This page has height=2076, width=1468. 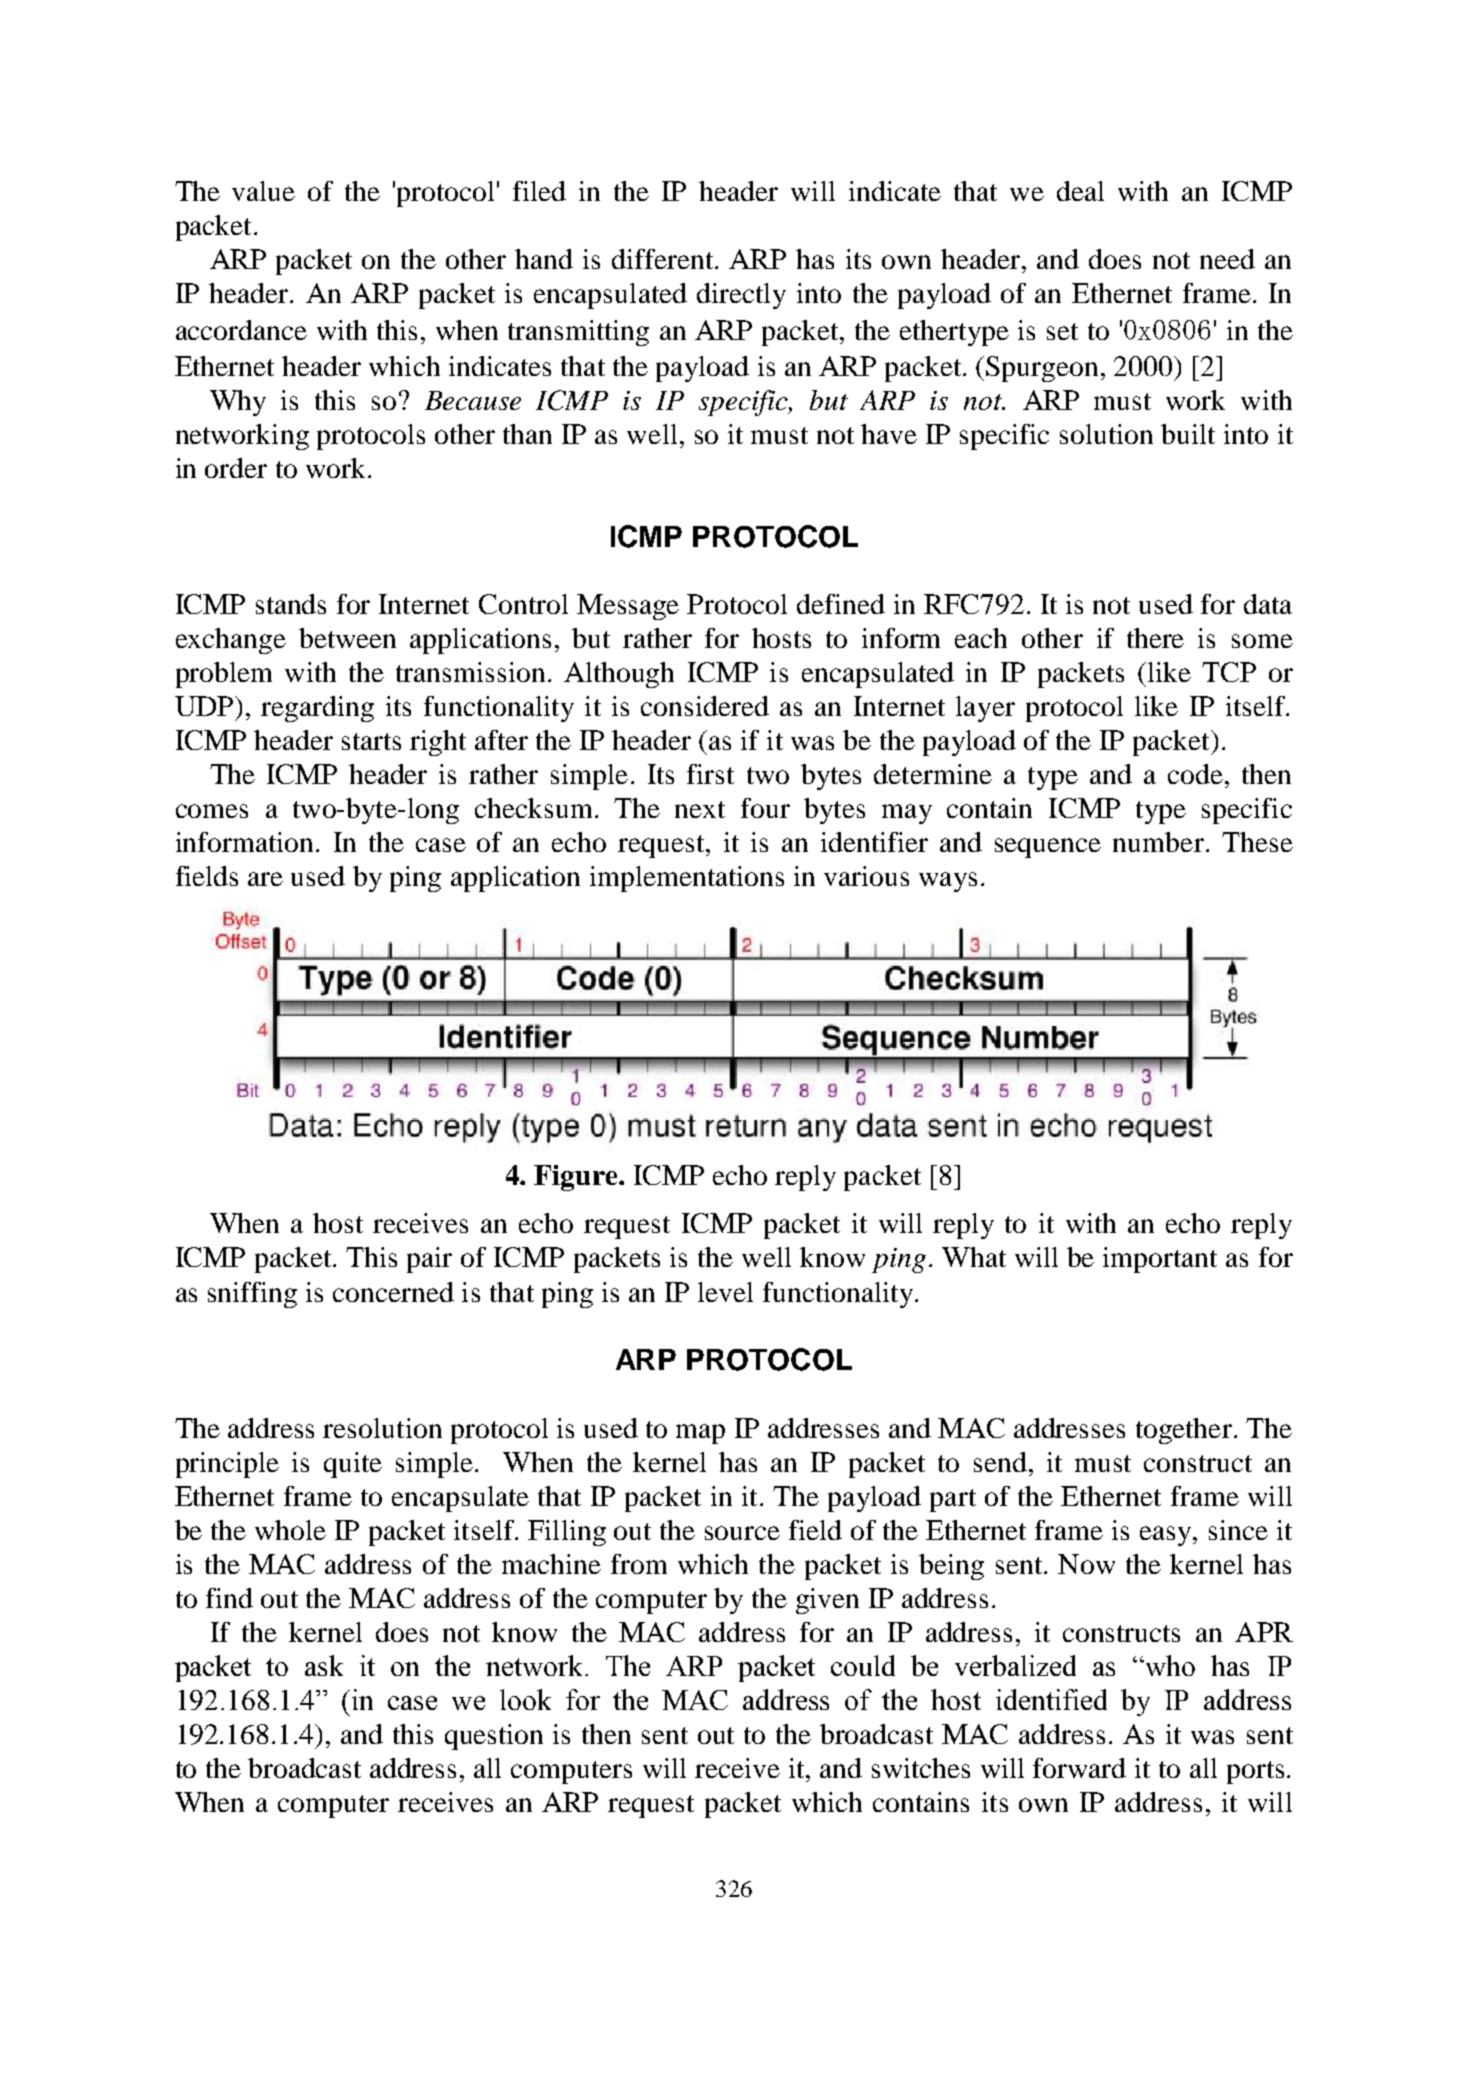 What do you see at coordinates (1080, 191) in the page?
I see `deal` at bounding box center [1080, 191].
